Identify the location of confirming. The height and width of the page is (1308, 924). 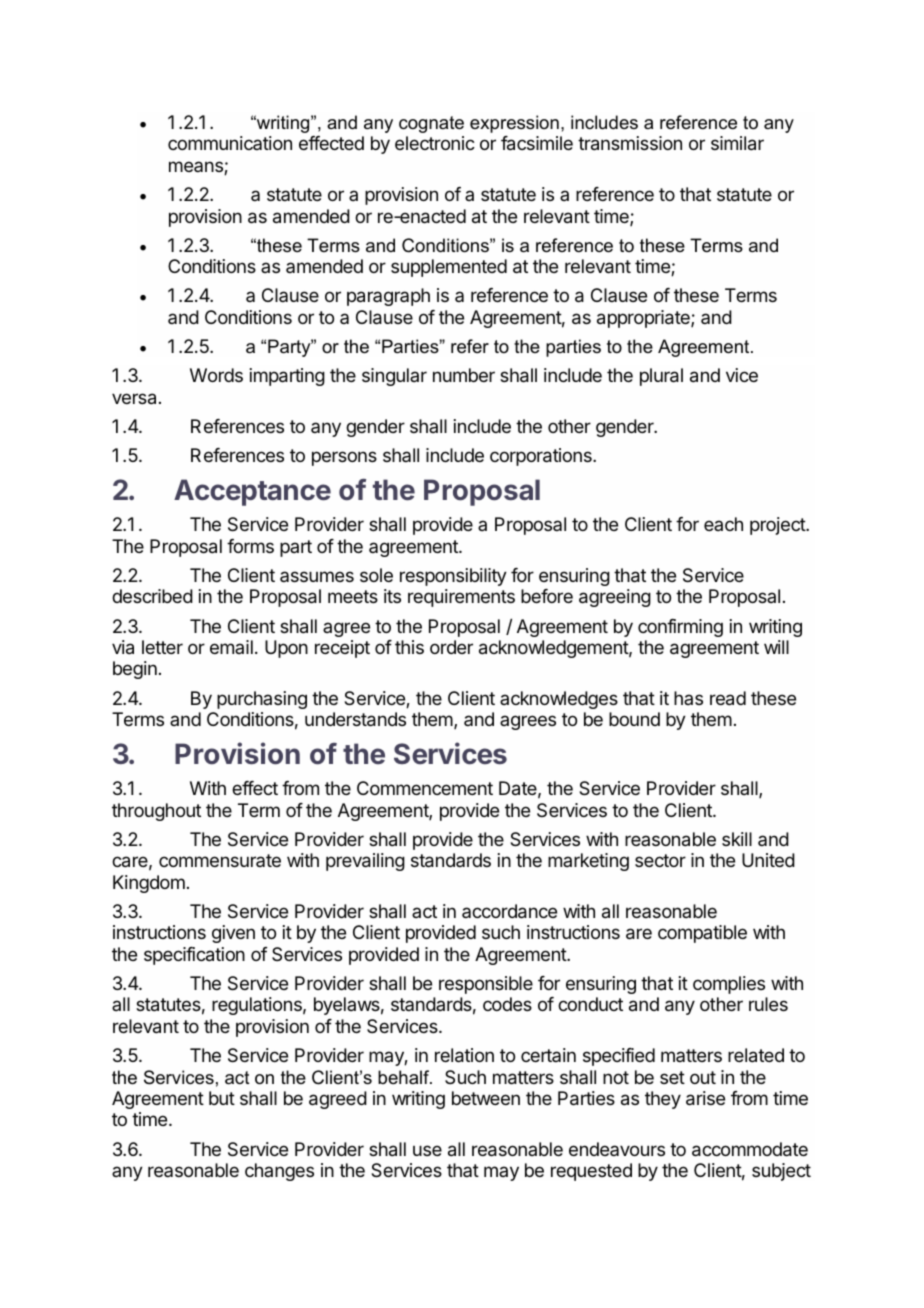
(680, 628).
